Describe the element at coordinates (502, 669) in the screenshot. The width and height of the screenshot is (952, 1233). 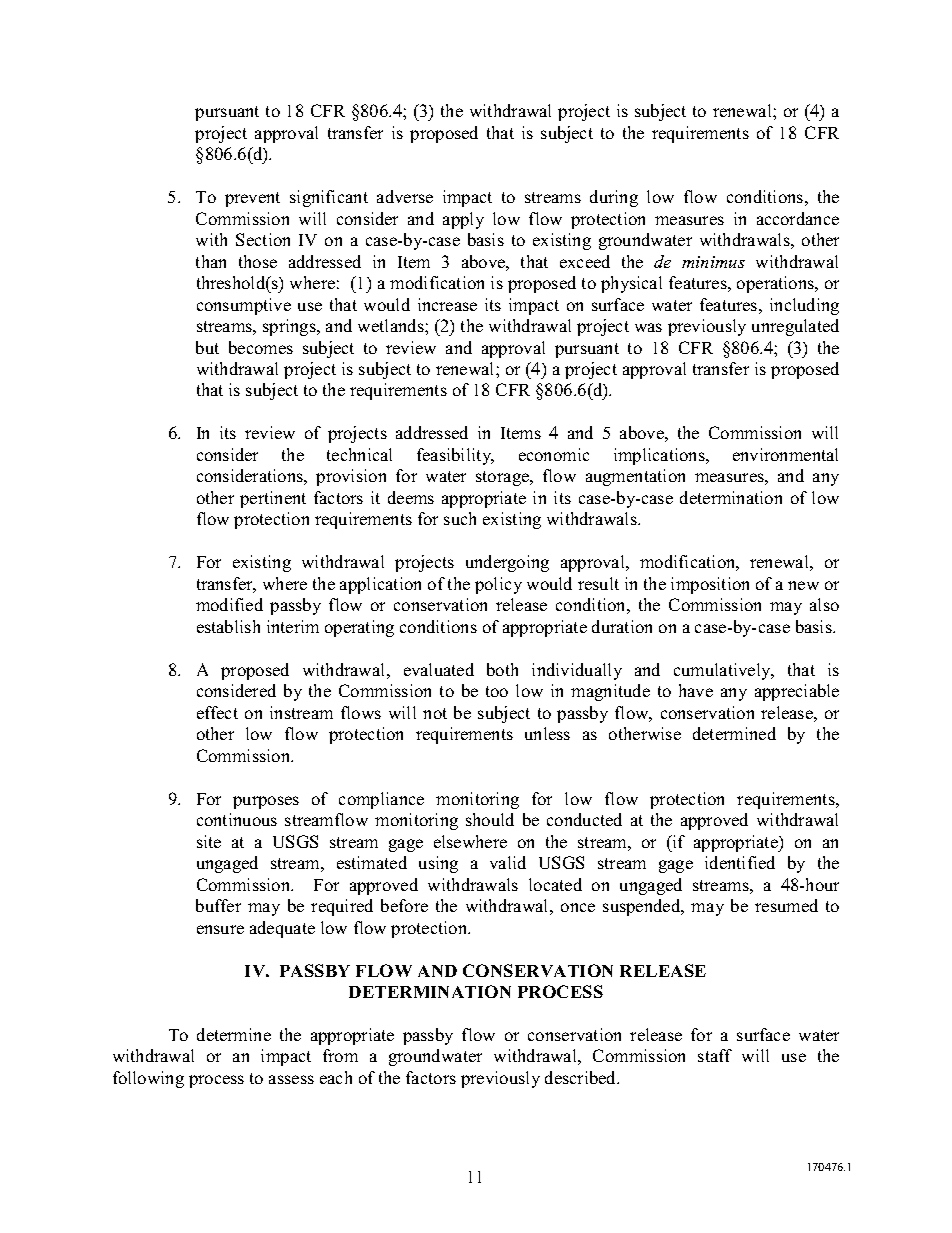
I see `both` at that location.
